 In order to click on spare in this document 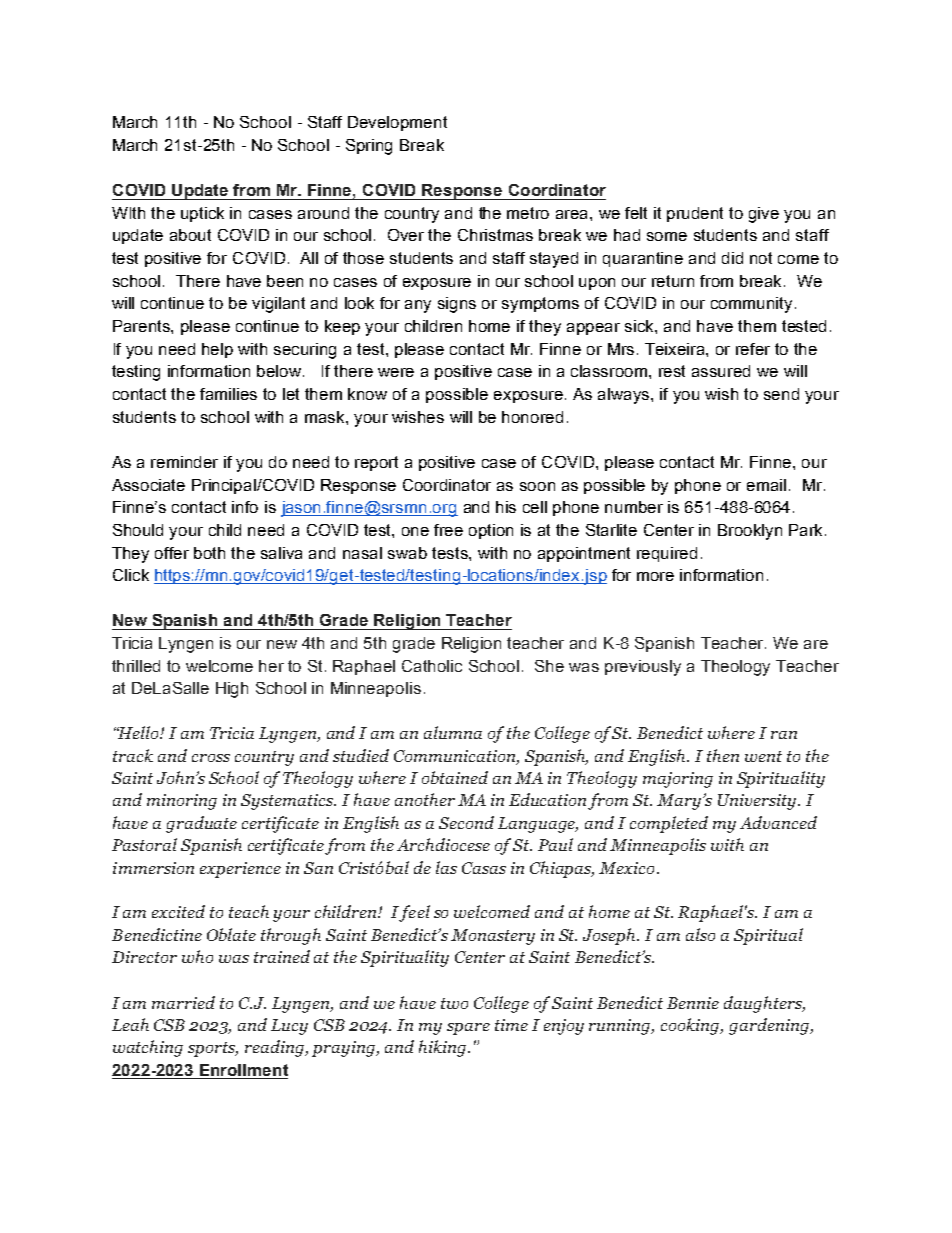, I will do `click(468, 1029)`.
